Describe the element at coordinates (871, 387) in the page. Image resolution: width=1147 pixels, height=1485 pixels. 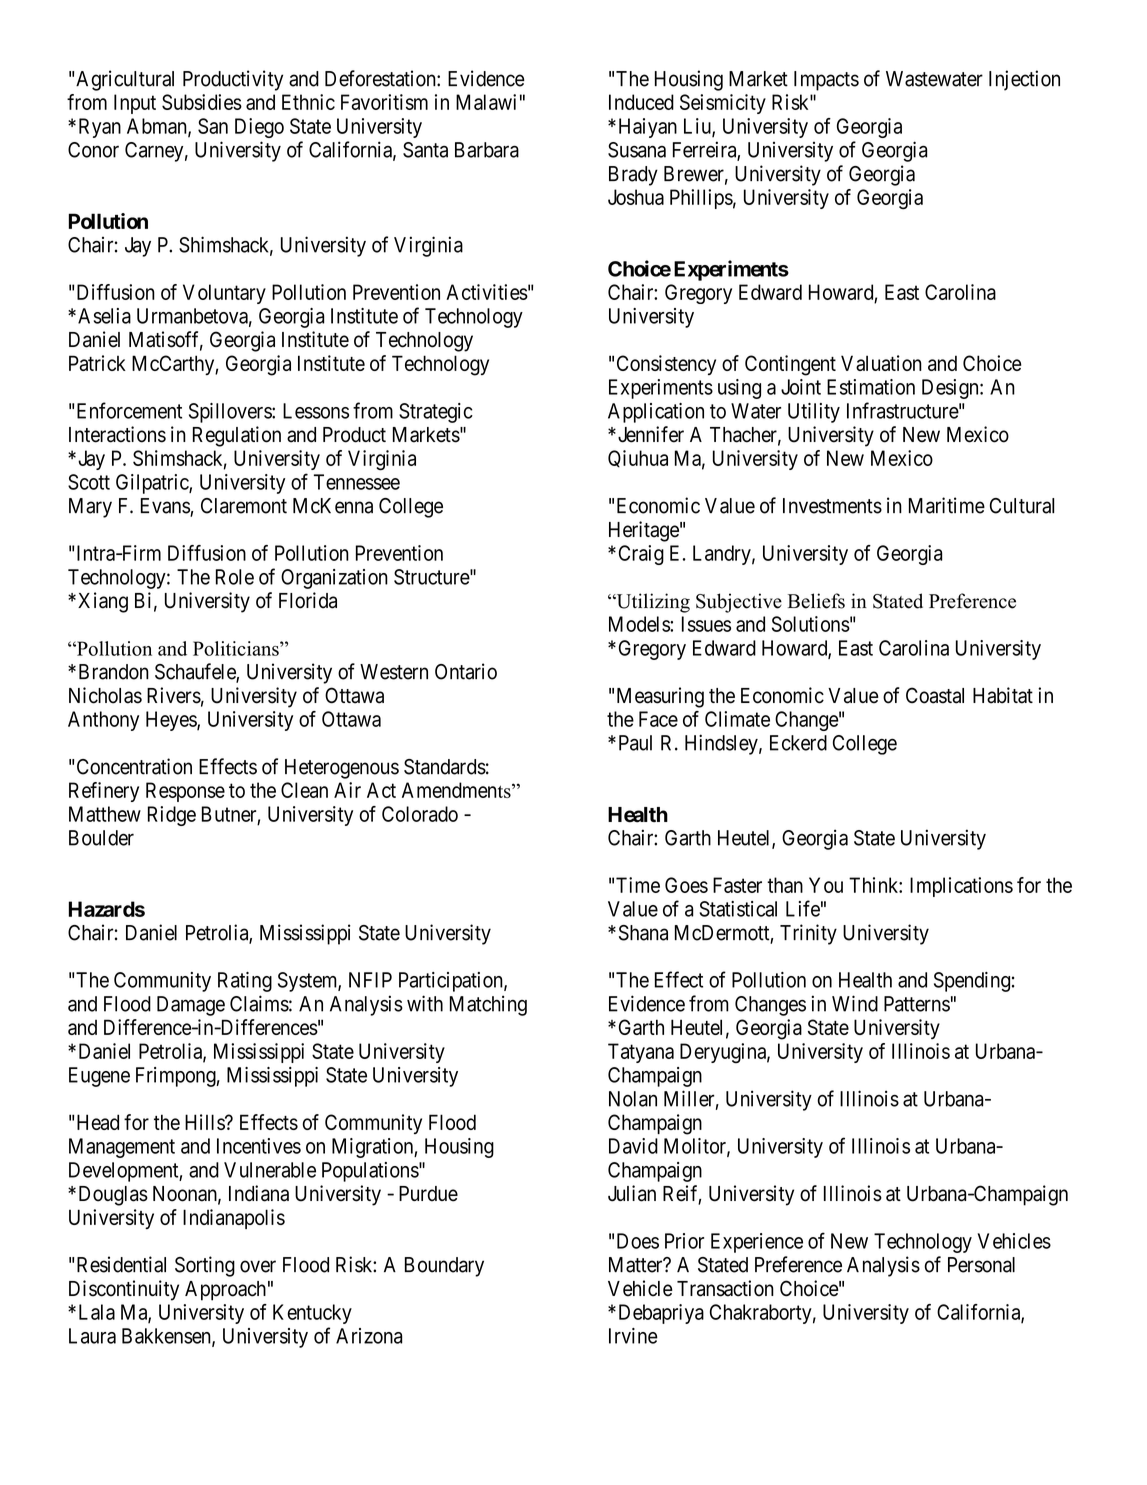
I see `Estimation` at that location.
